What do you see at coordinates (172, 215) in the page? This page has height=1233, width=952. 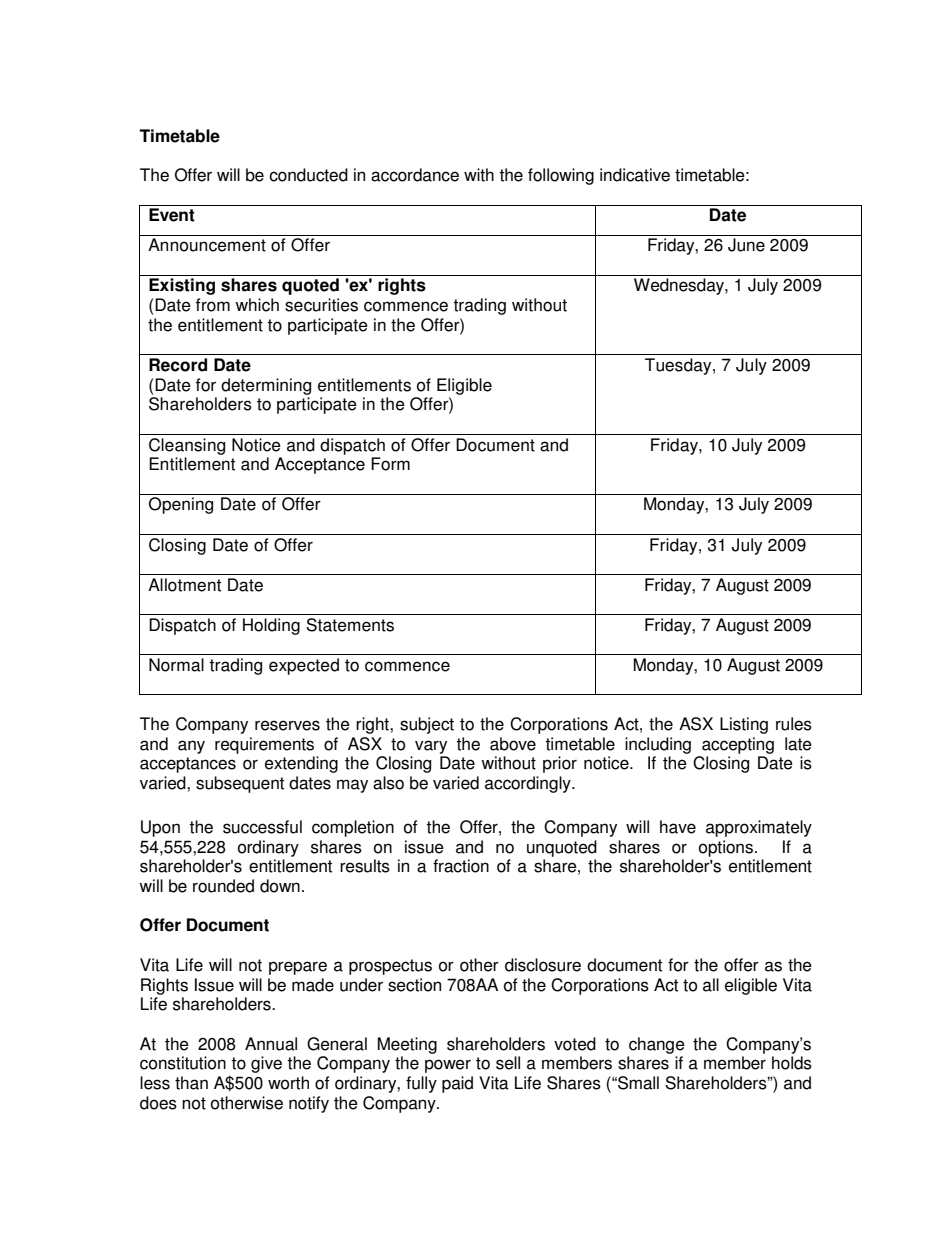 I see `Event` at bounding box center [172, 215].
